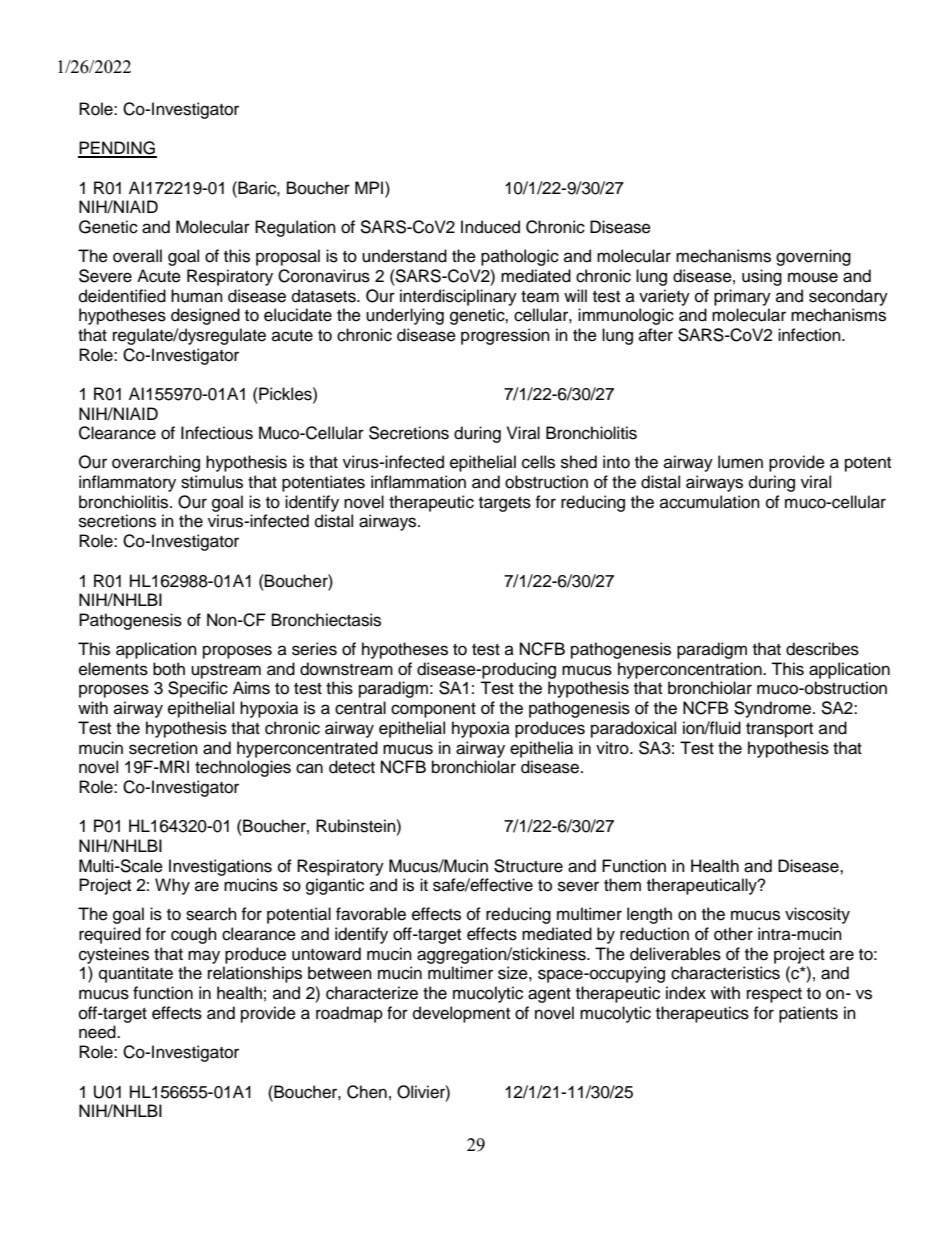 The height and width of the image is (1233, 952). What do you see at coordinates (817, 915) in the image?
I see `viscosity` at bounding box center [817, 915].
